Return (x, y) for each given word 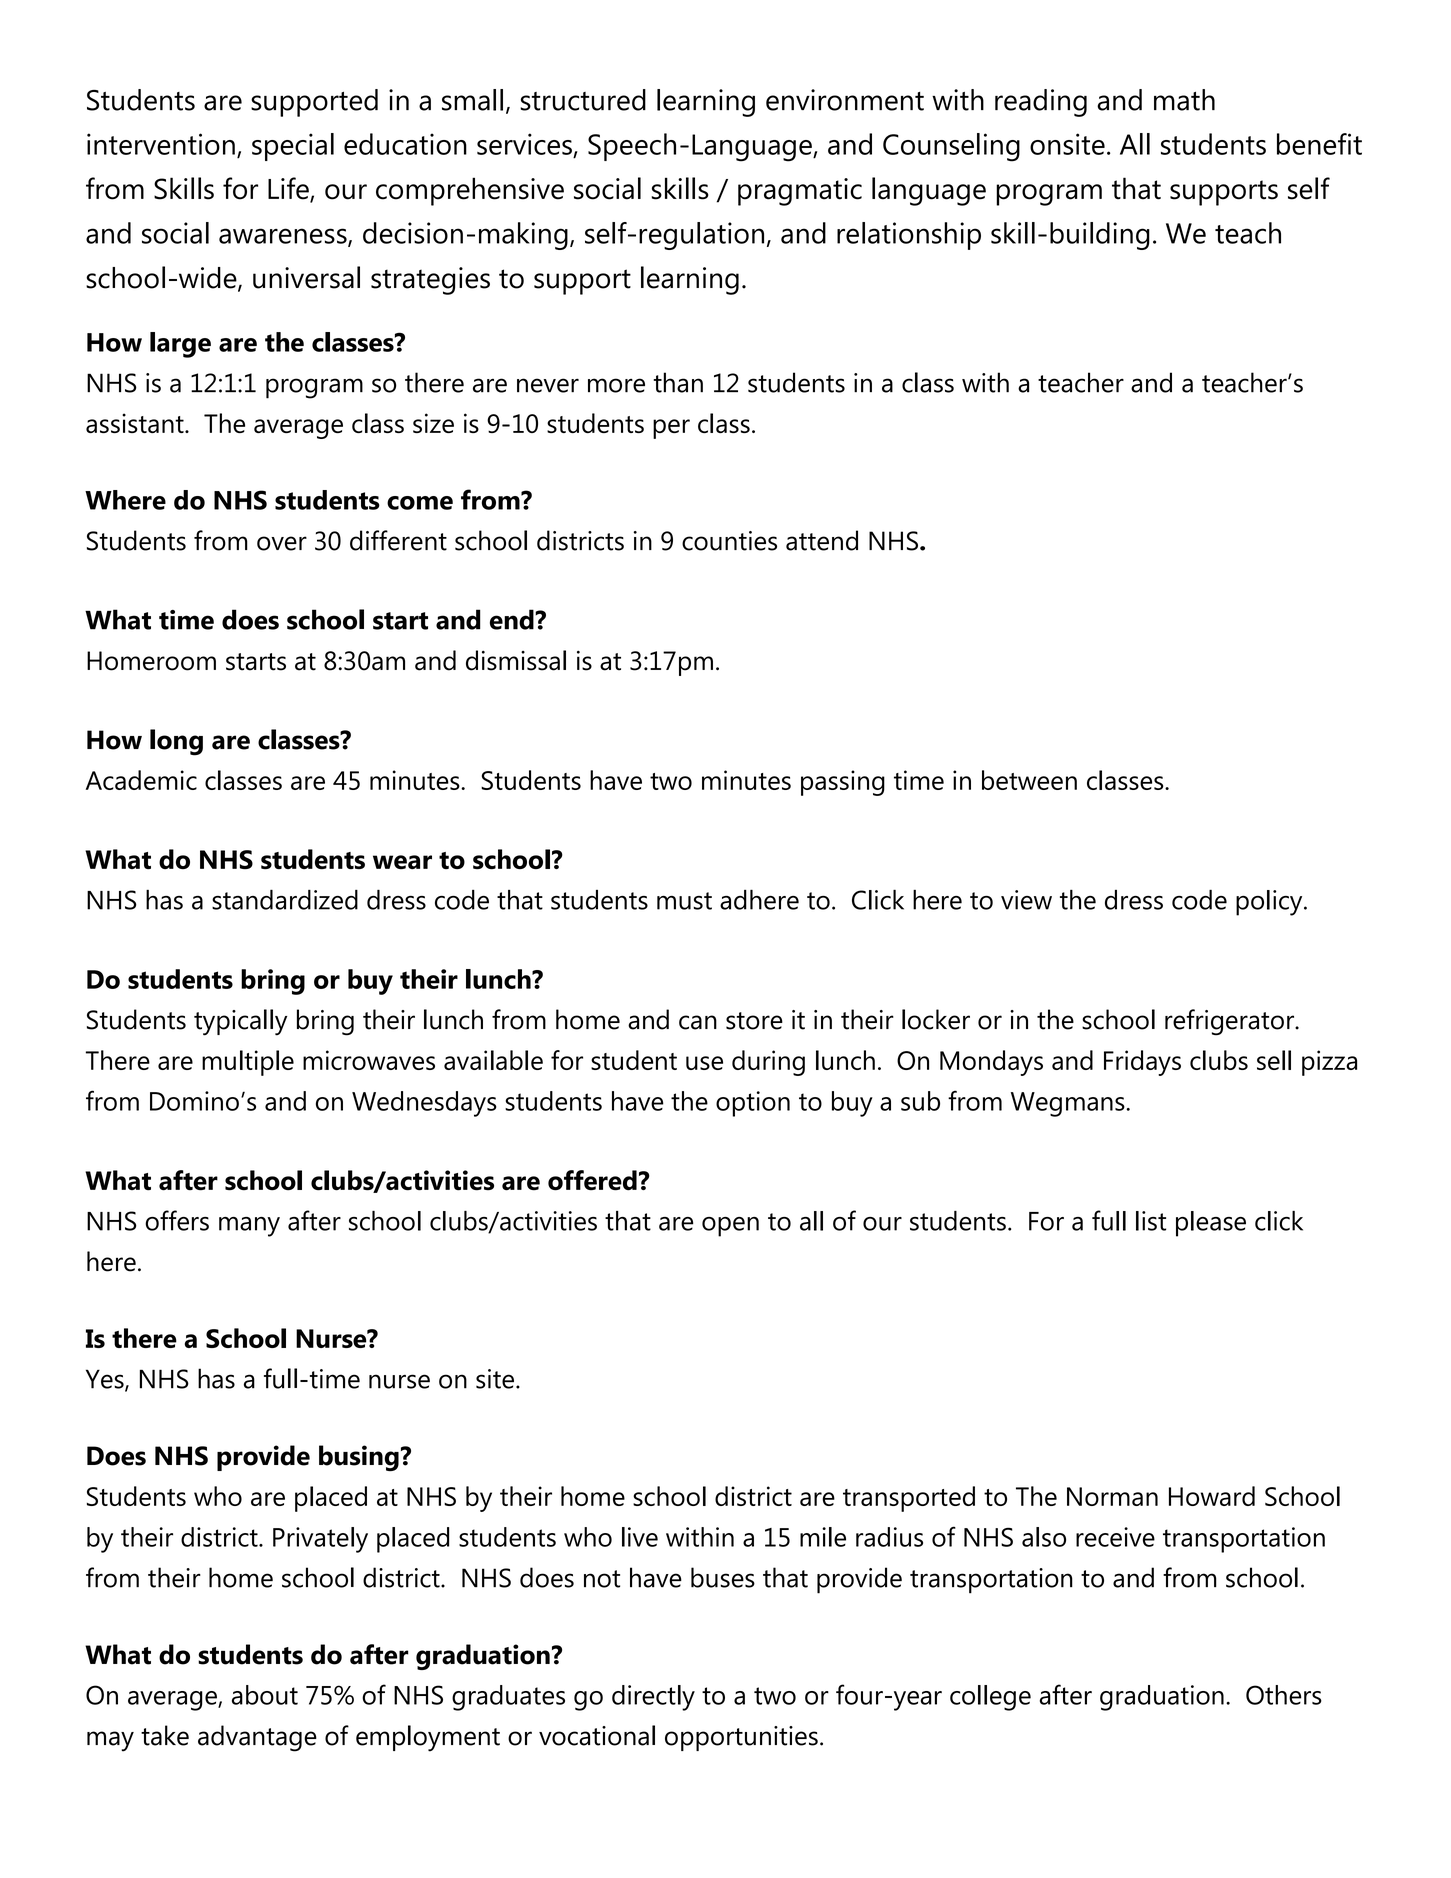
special (293, 147)
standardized (285, 899)
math (1184, 100)
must (684, 901)
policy (1270, 903)
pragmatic (800, 192)
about (265, 1695)
